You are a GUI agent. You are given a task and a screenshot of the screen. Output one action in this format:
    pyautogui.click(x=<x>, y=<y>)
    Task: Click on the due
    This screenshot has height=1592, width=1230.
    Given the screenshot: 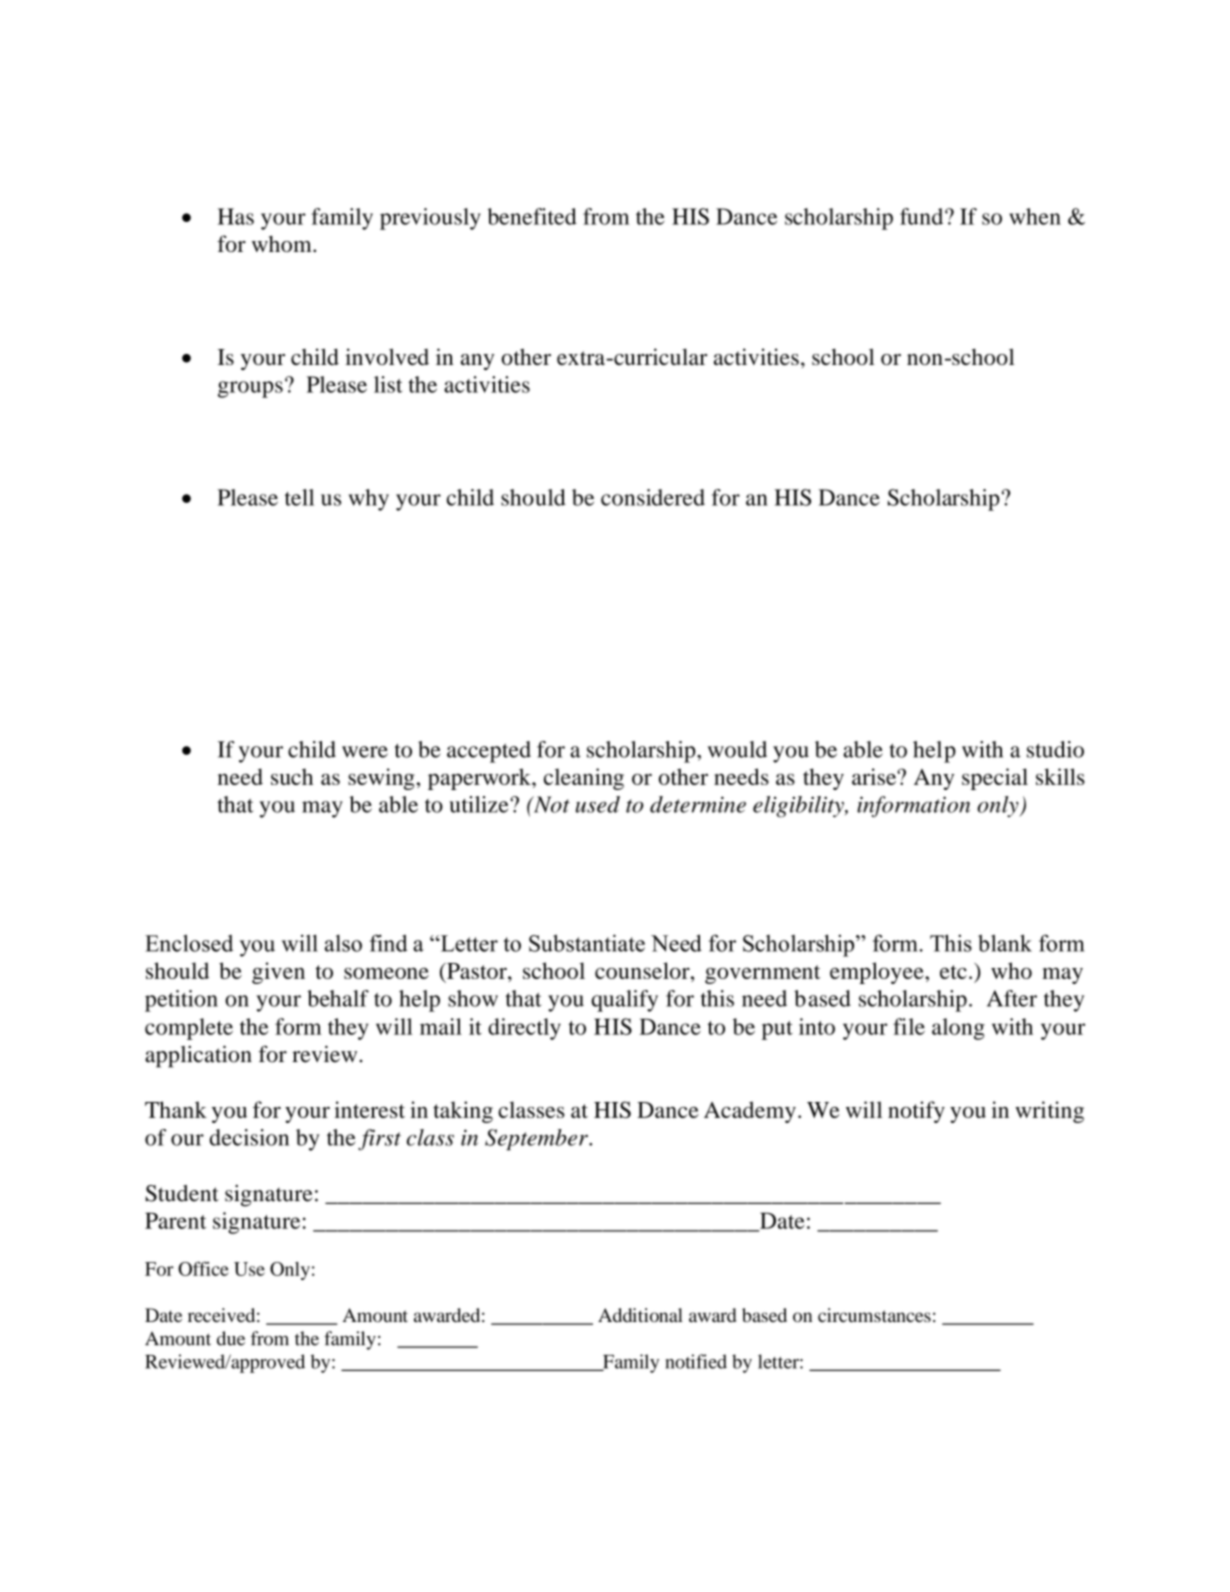 What is the action you would take?
    pyautogui.click(x=231, y=1338)
